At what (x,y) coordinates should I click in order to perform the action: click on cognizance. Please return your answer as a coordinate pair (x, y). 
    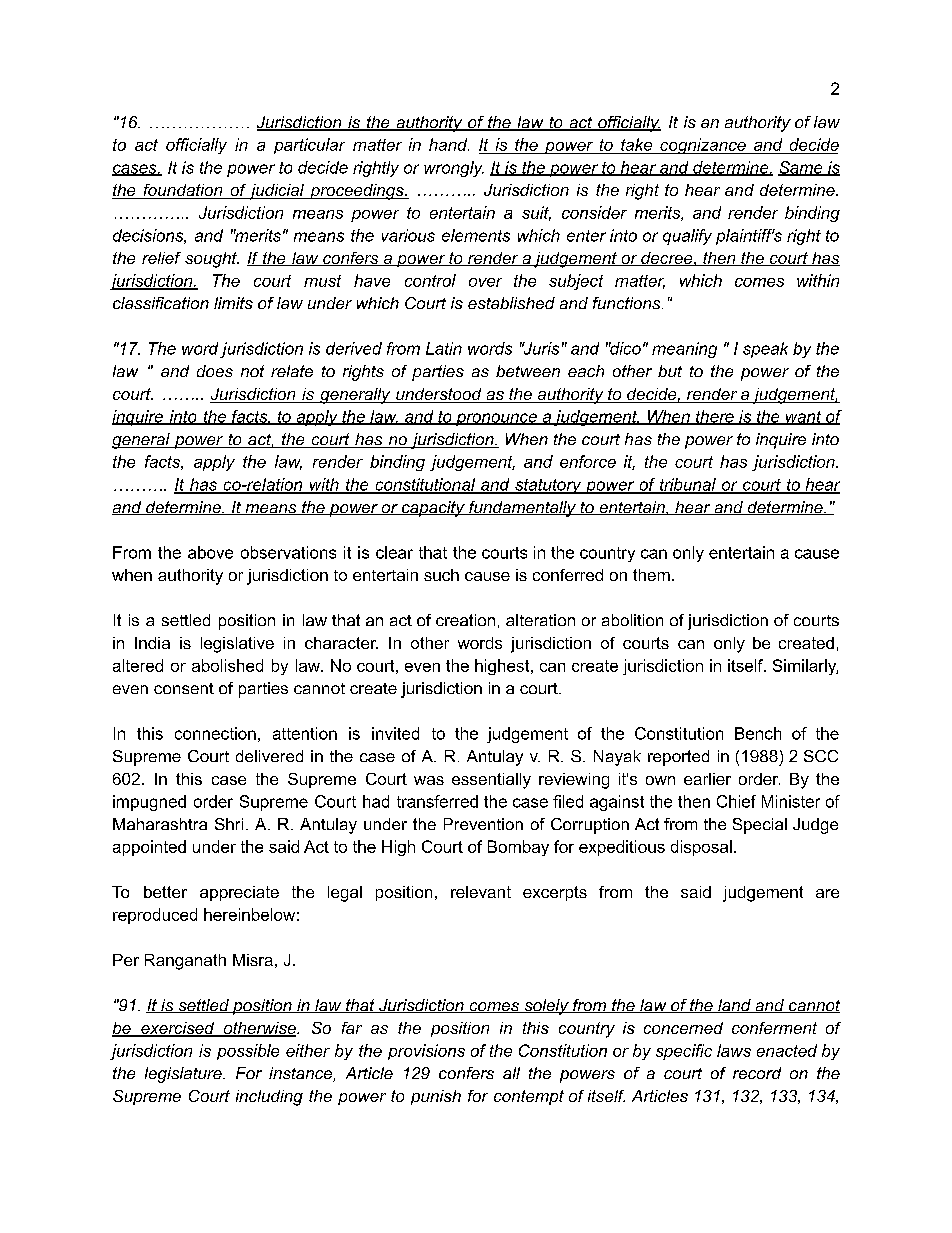
    Looking at the image, I should click on (703, 146).
